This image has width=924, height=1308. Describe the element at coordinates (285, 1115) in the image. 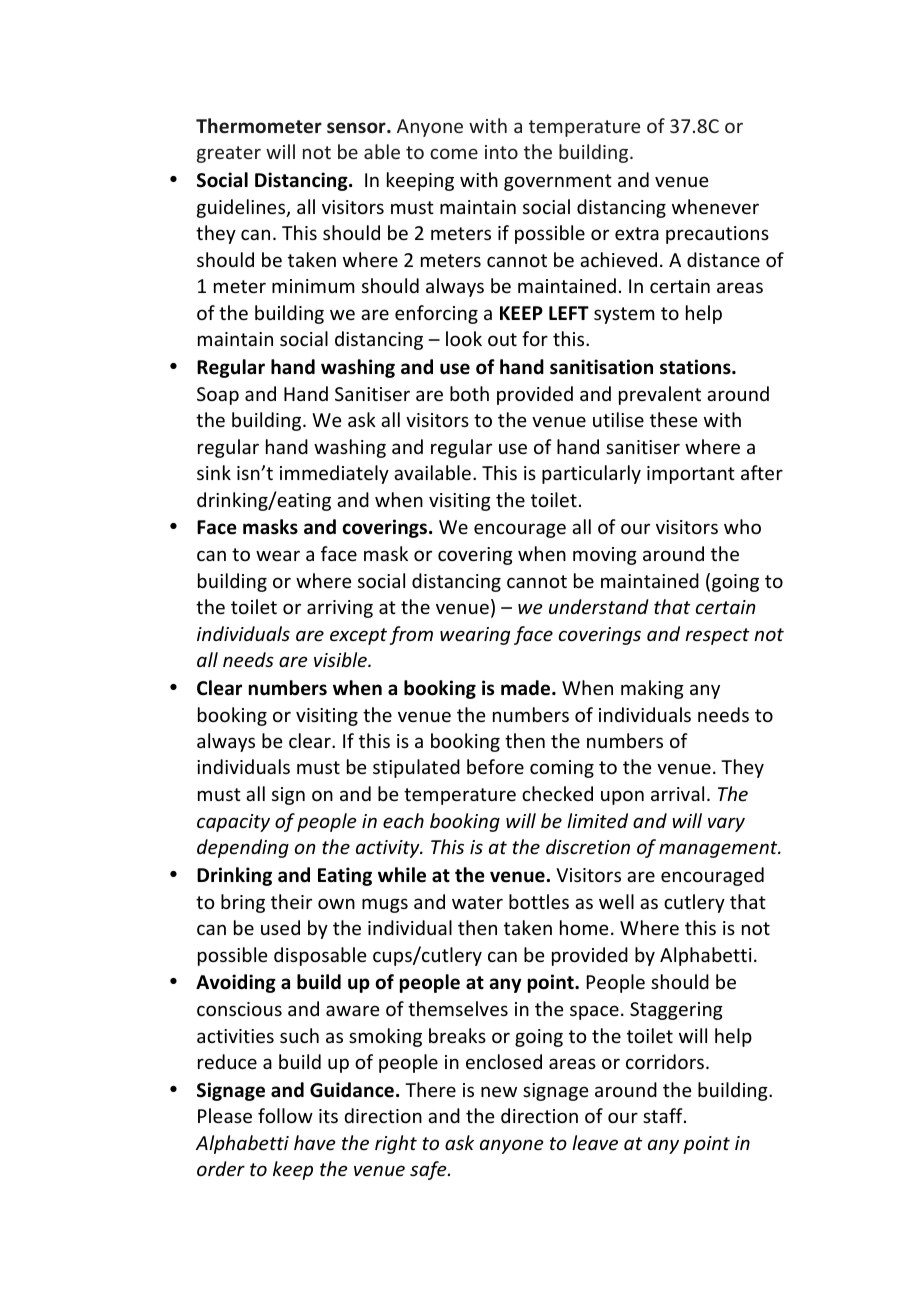

I see `follow` at that location.
